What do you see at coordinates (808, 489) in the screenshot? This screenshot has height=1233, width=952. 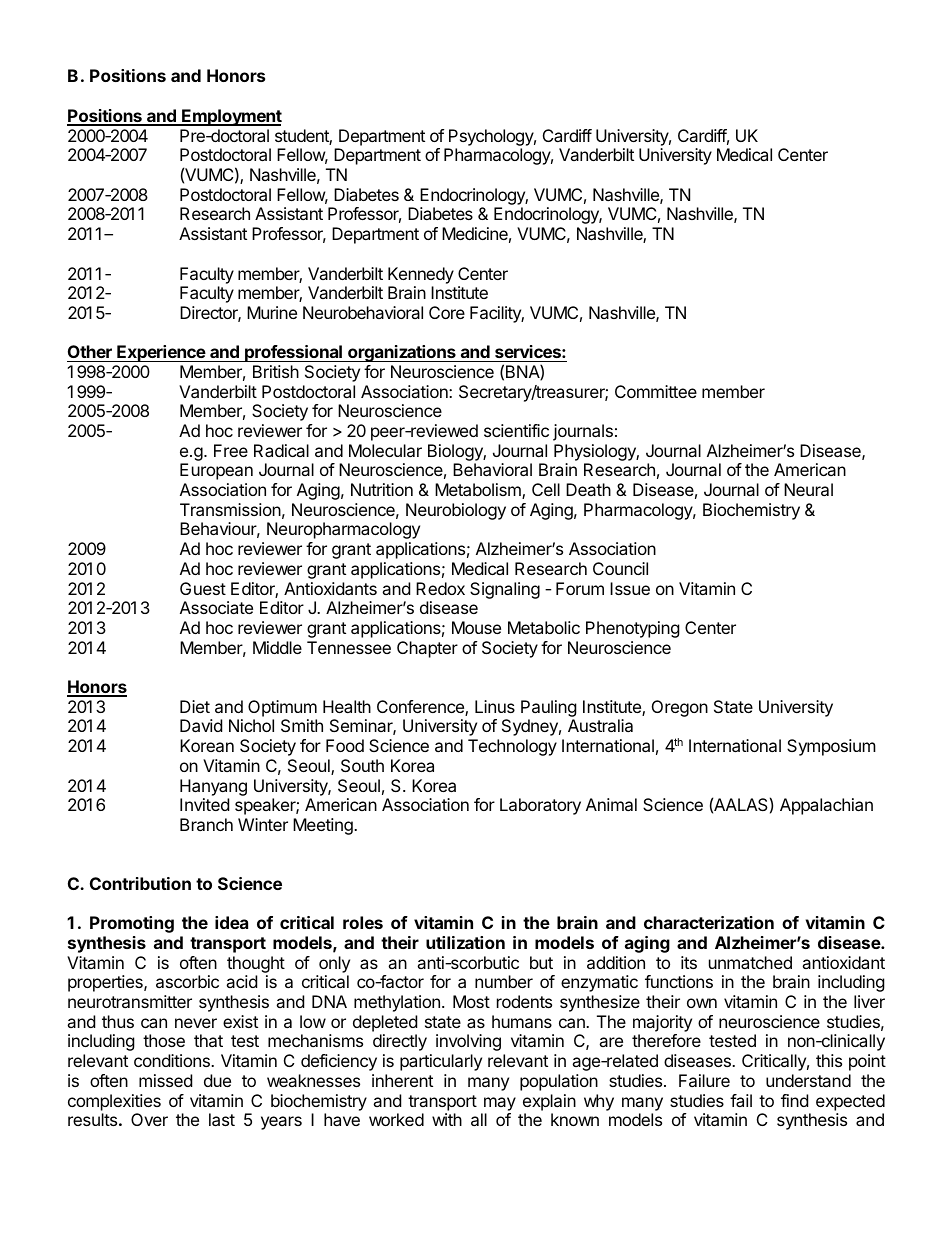 I see `Neural` at bounding box center [808, 489].
